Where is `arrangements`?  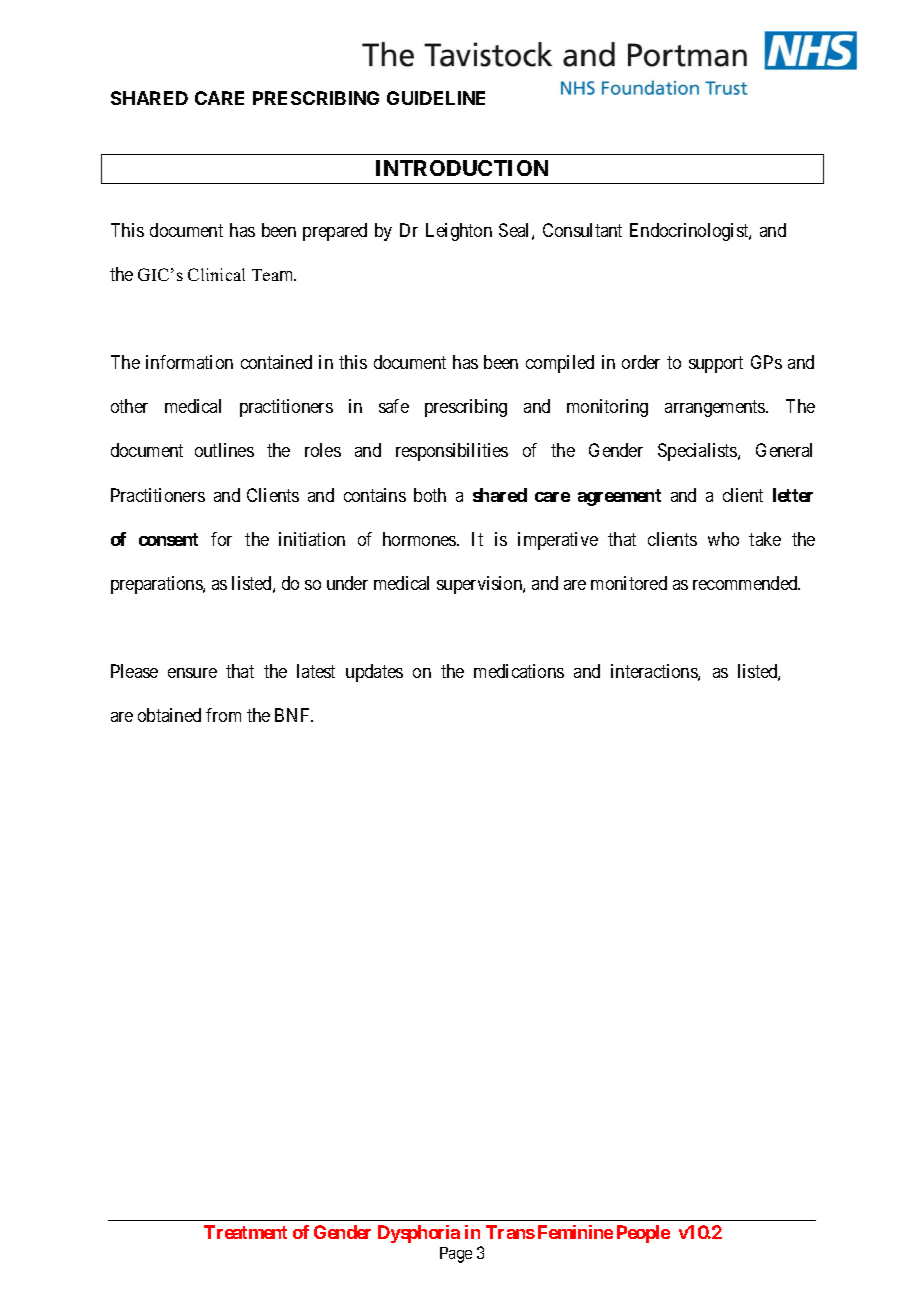
arrangements is located at coordinates (716, 409).
